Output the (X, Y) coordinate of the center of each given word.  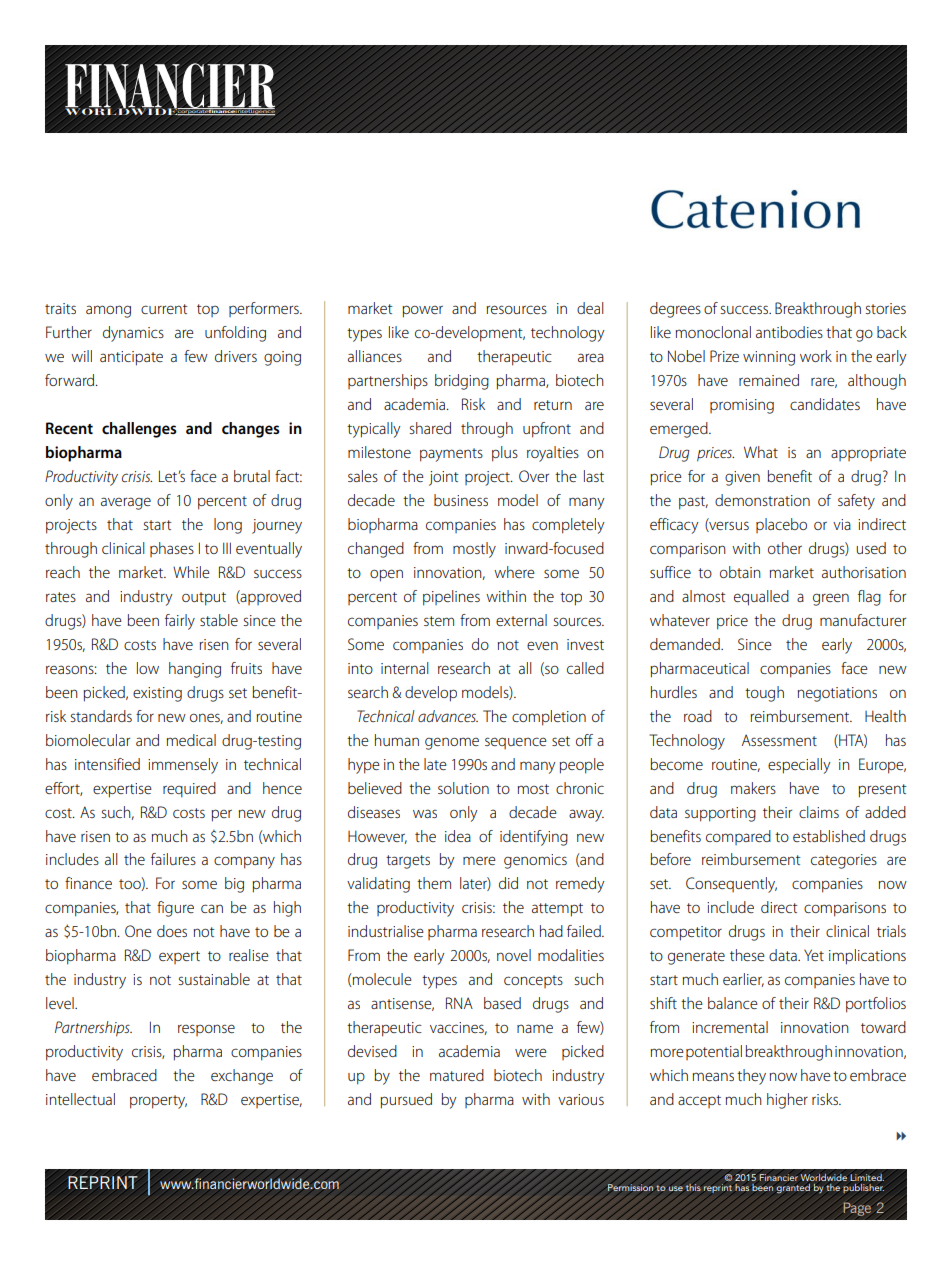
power (422, 311)
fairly (180, 622)
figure (175, 909)
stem (439, 621)
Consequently (731, 885)
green (831, 599)
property (158, 1102)
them (434, 883)
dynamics (133, 334)
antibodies (789, 332)
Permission (631, 1188)
